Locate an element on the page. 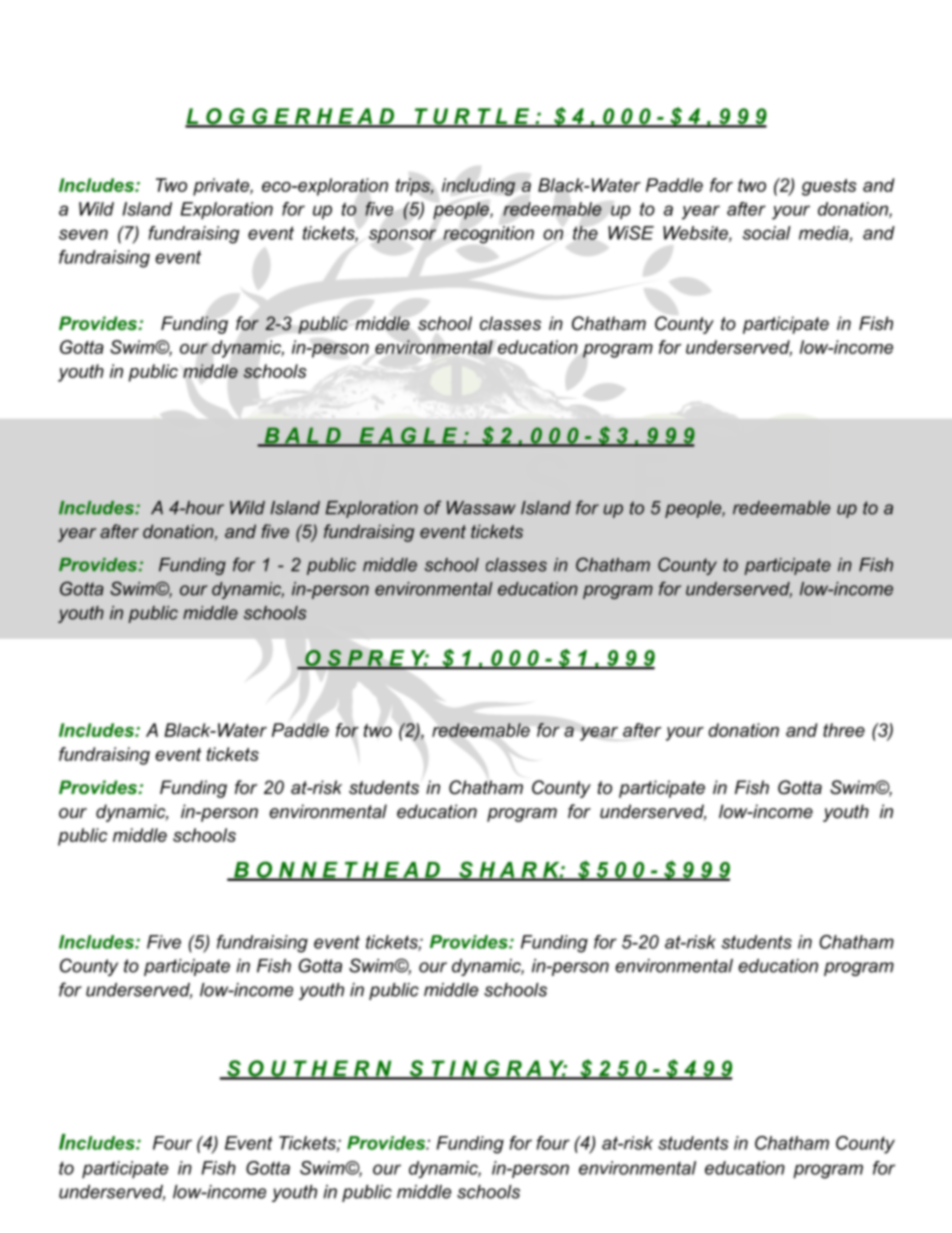 The width and height of the document is (952, 1233). guests is located at coordinates (829, 187).
